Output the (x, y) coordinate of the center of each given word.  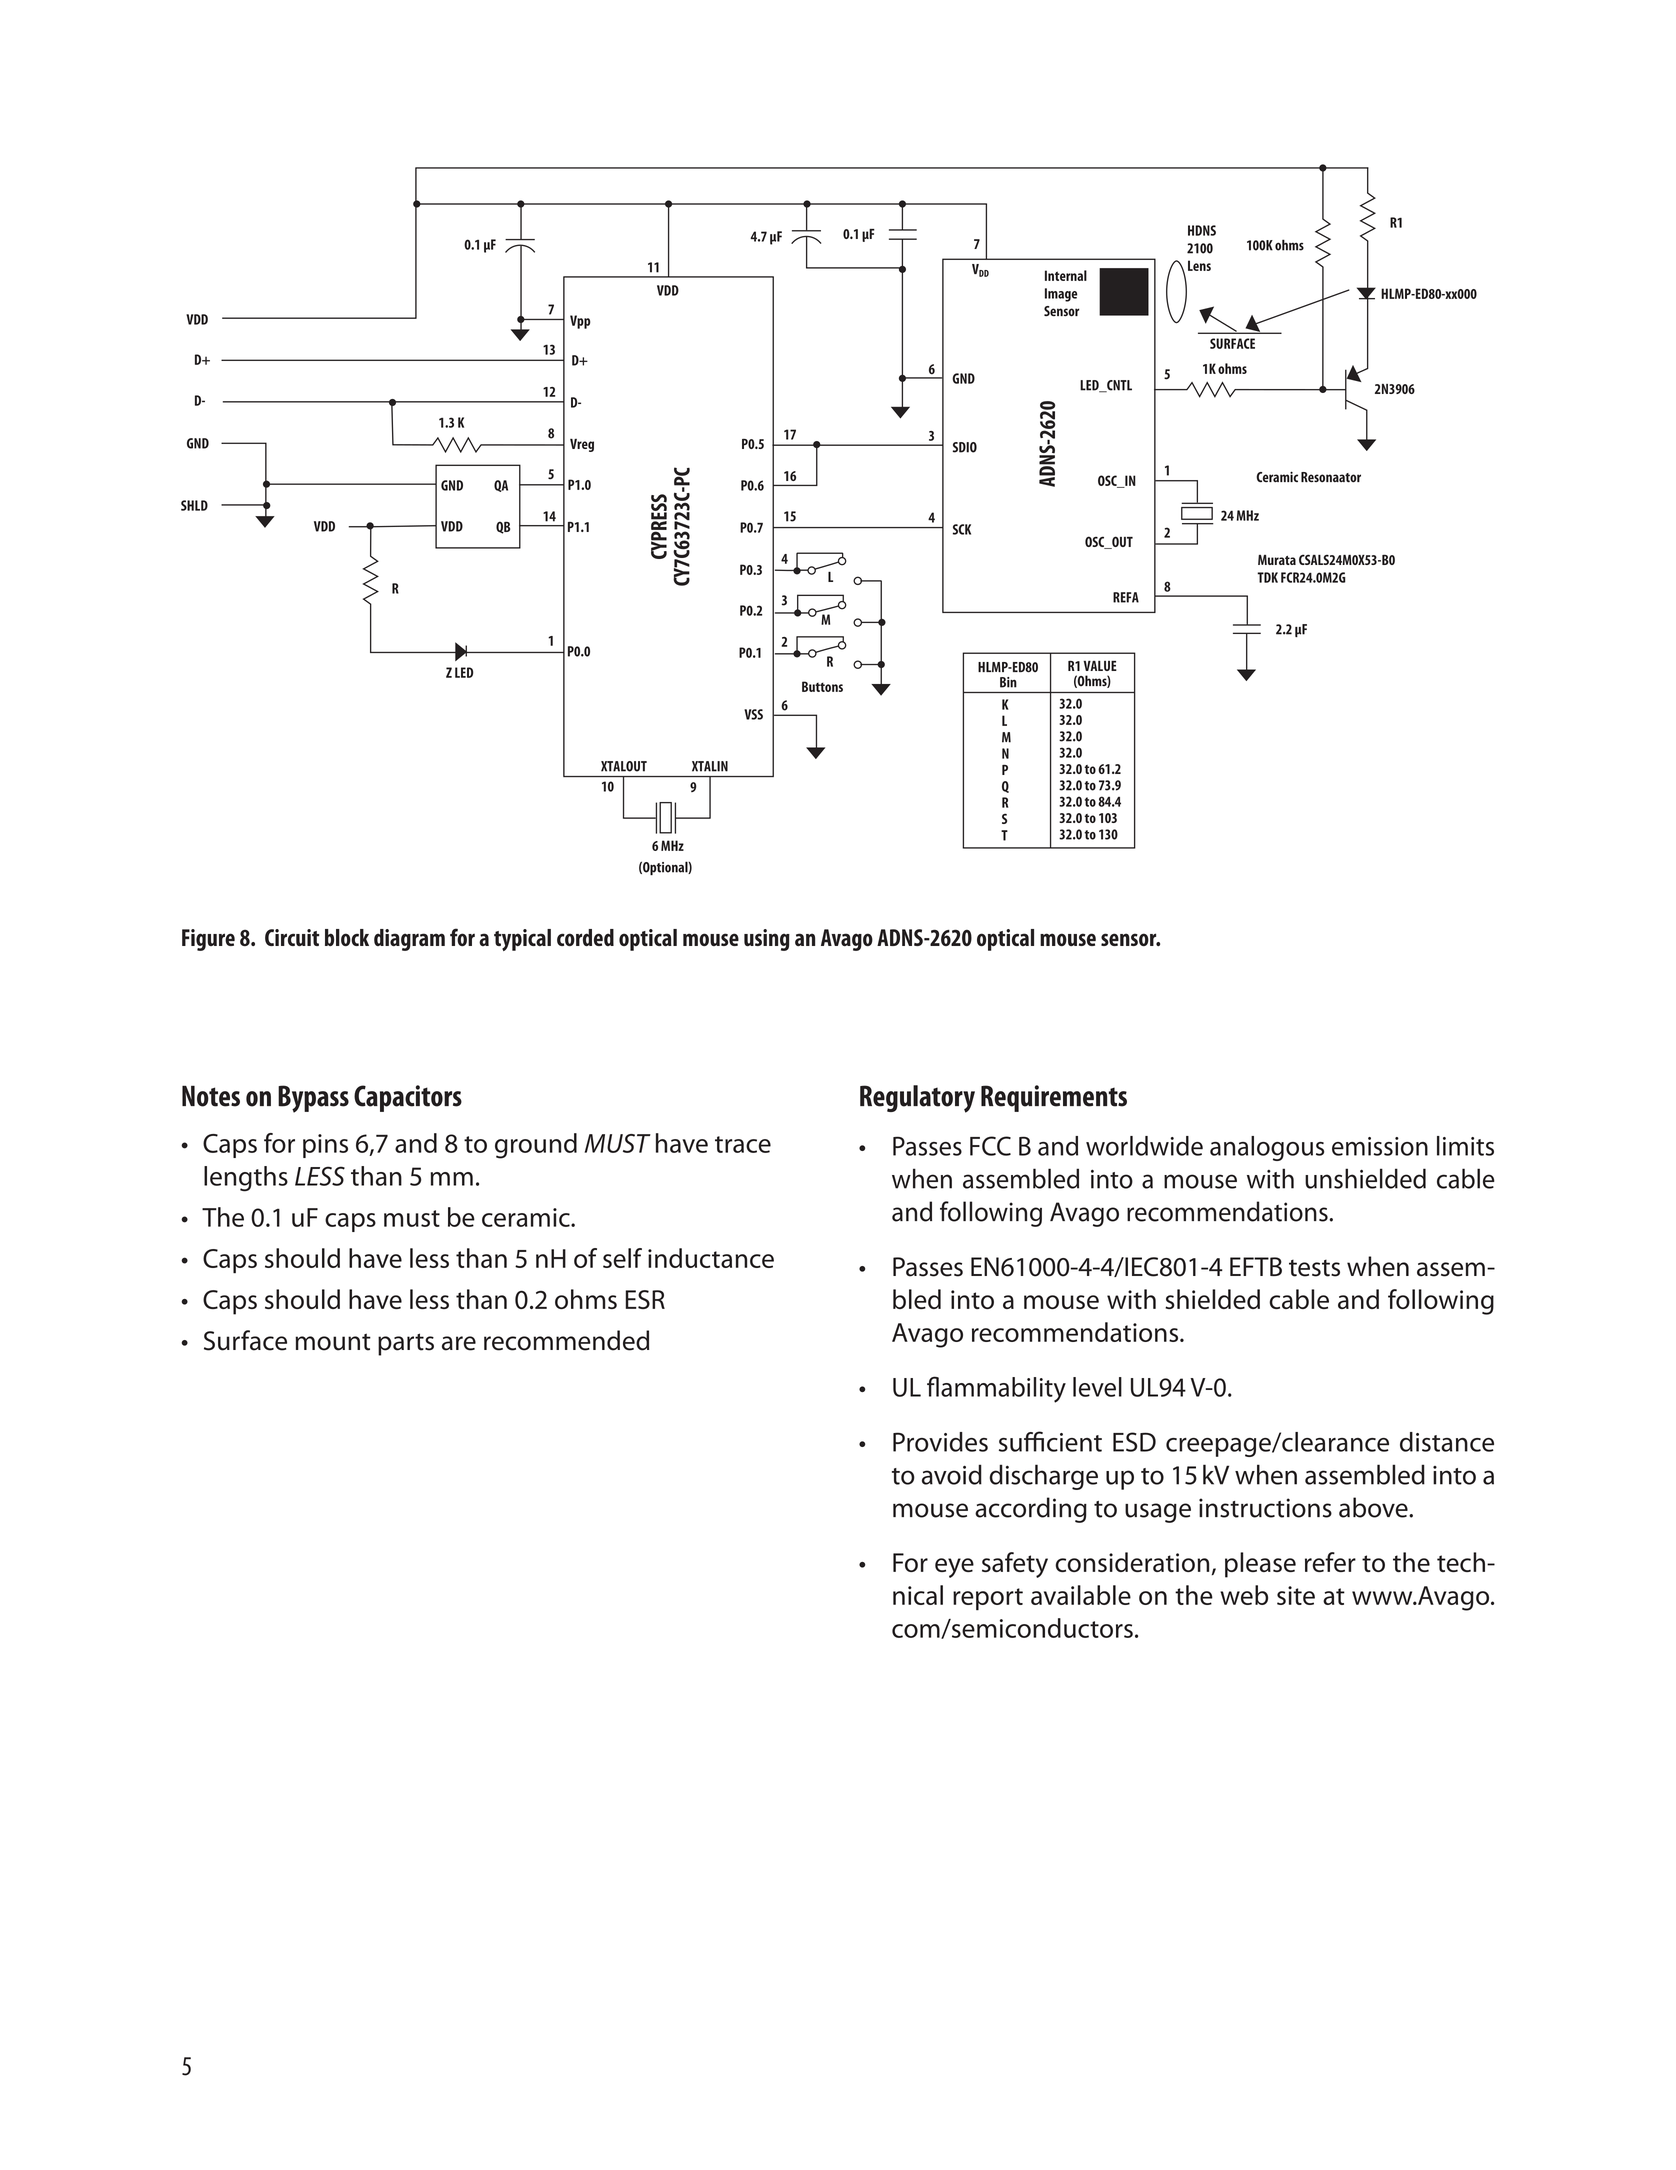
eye (954, 1568)
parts (406, 1344)
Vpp (580, 322)
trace (743, 1144)
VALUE (1100, 665)
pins (325, 1146)
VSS (753, 714)
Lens (1199, 265)
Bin (1008, 682)
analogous (1267, 1148)
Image (1061, 295)
